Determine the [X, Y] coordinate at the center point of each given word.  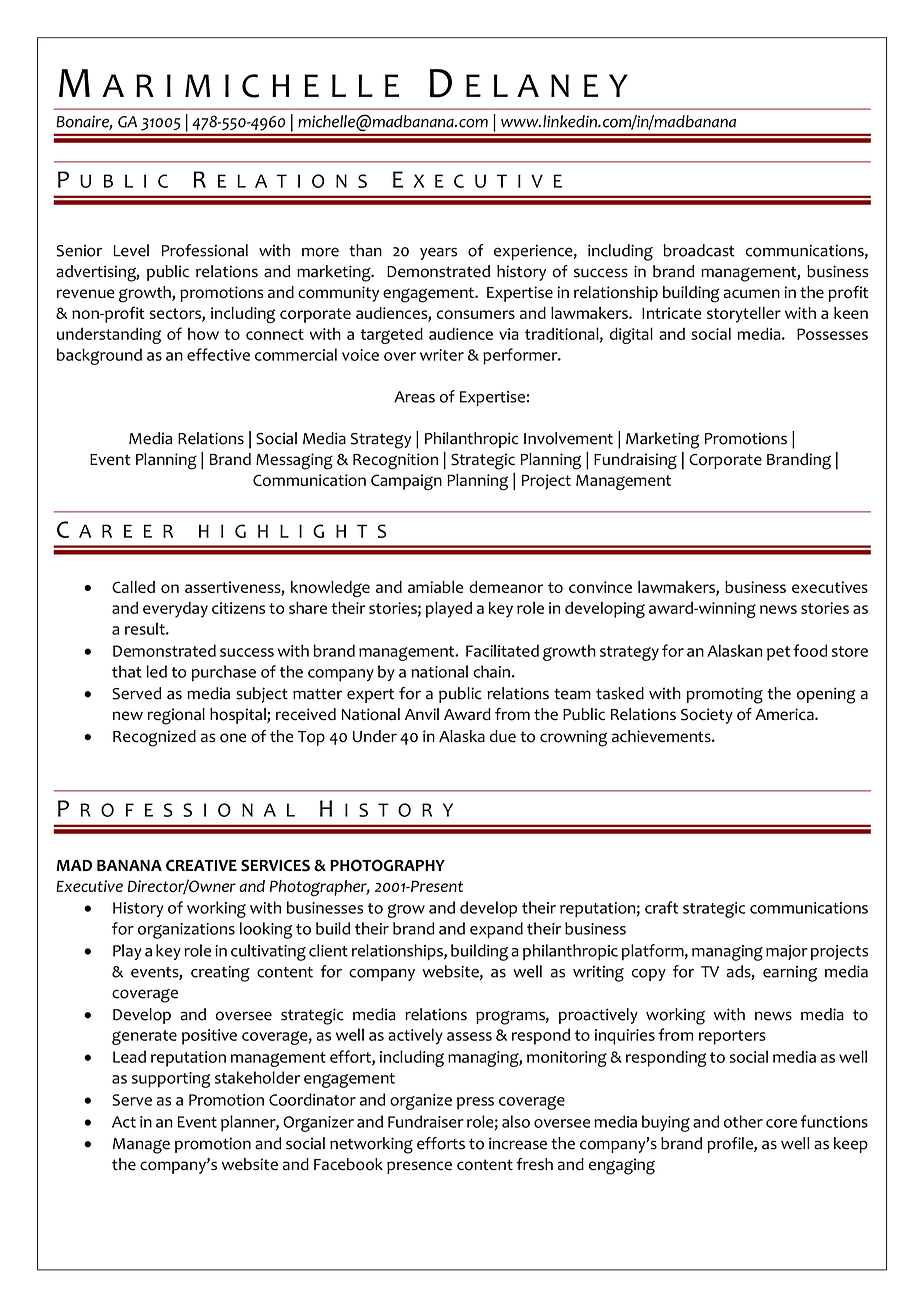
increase [518, 1143]
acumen [751, 293]
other [743, 1121]
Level [131, 250]
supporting [171, 1080]
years [438, 253]
